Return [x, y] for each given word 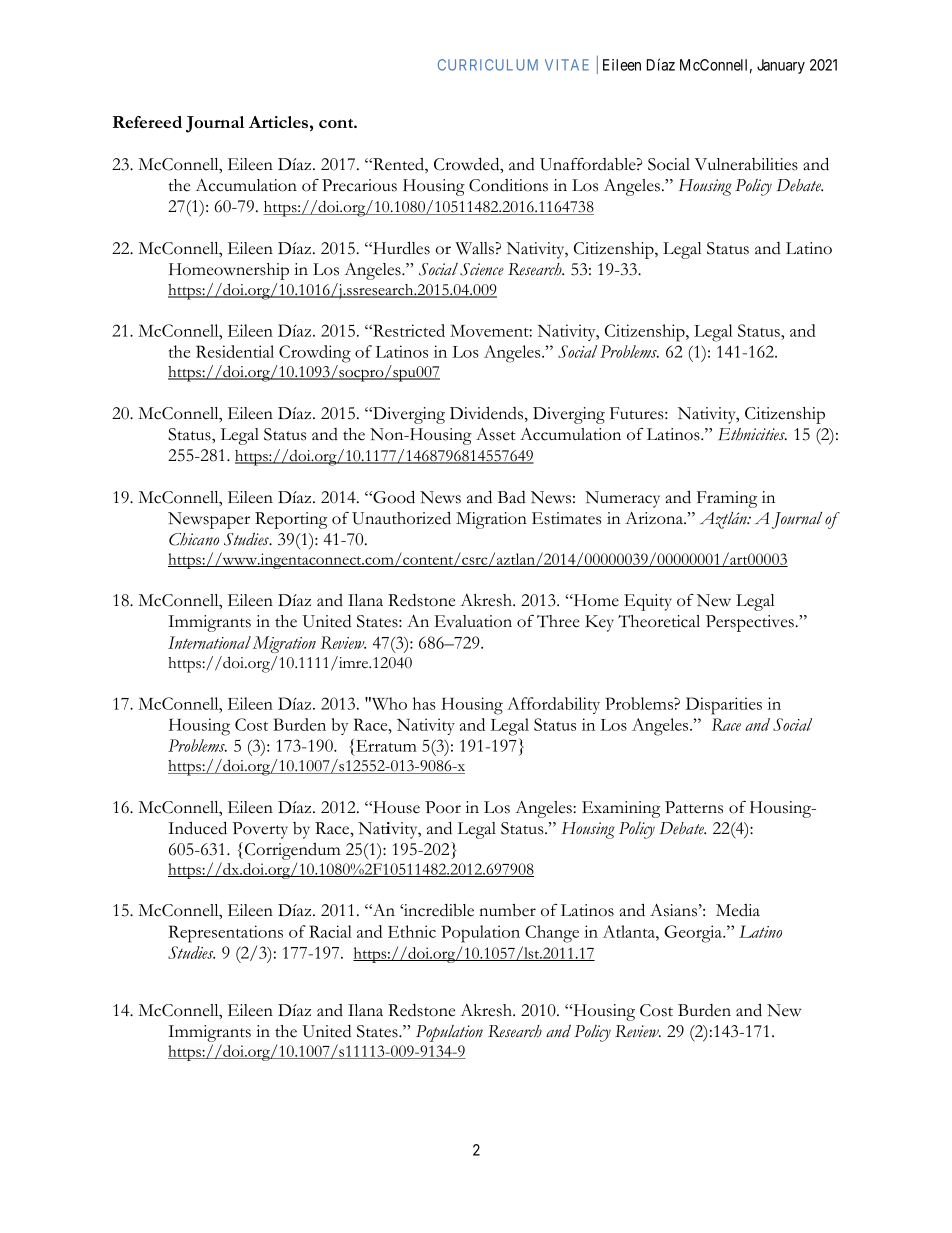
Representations [225, 934]
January [781, 66]
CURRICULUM [488, 65]
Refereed [147, 122]
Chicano [194, 539]
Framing [727, 499]
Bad [512, 497]
